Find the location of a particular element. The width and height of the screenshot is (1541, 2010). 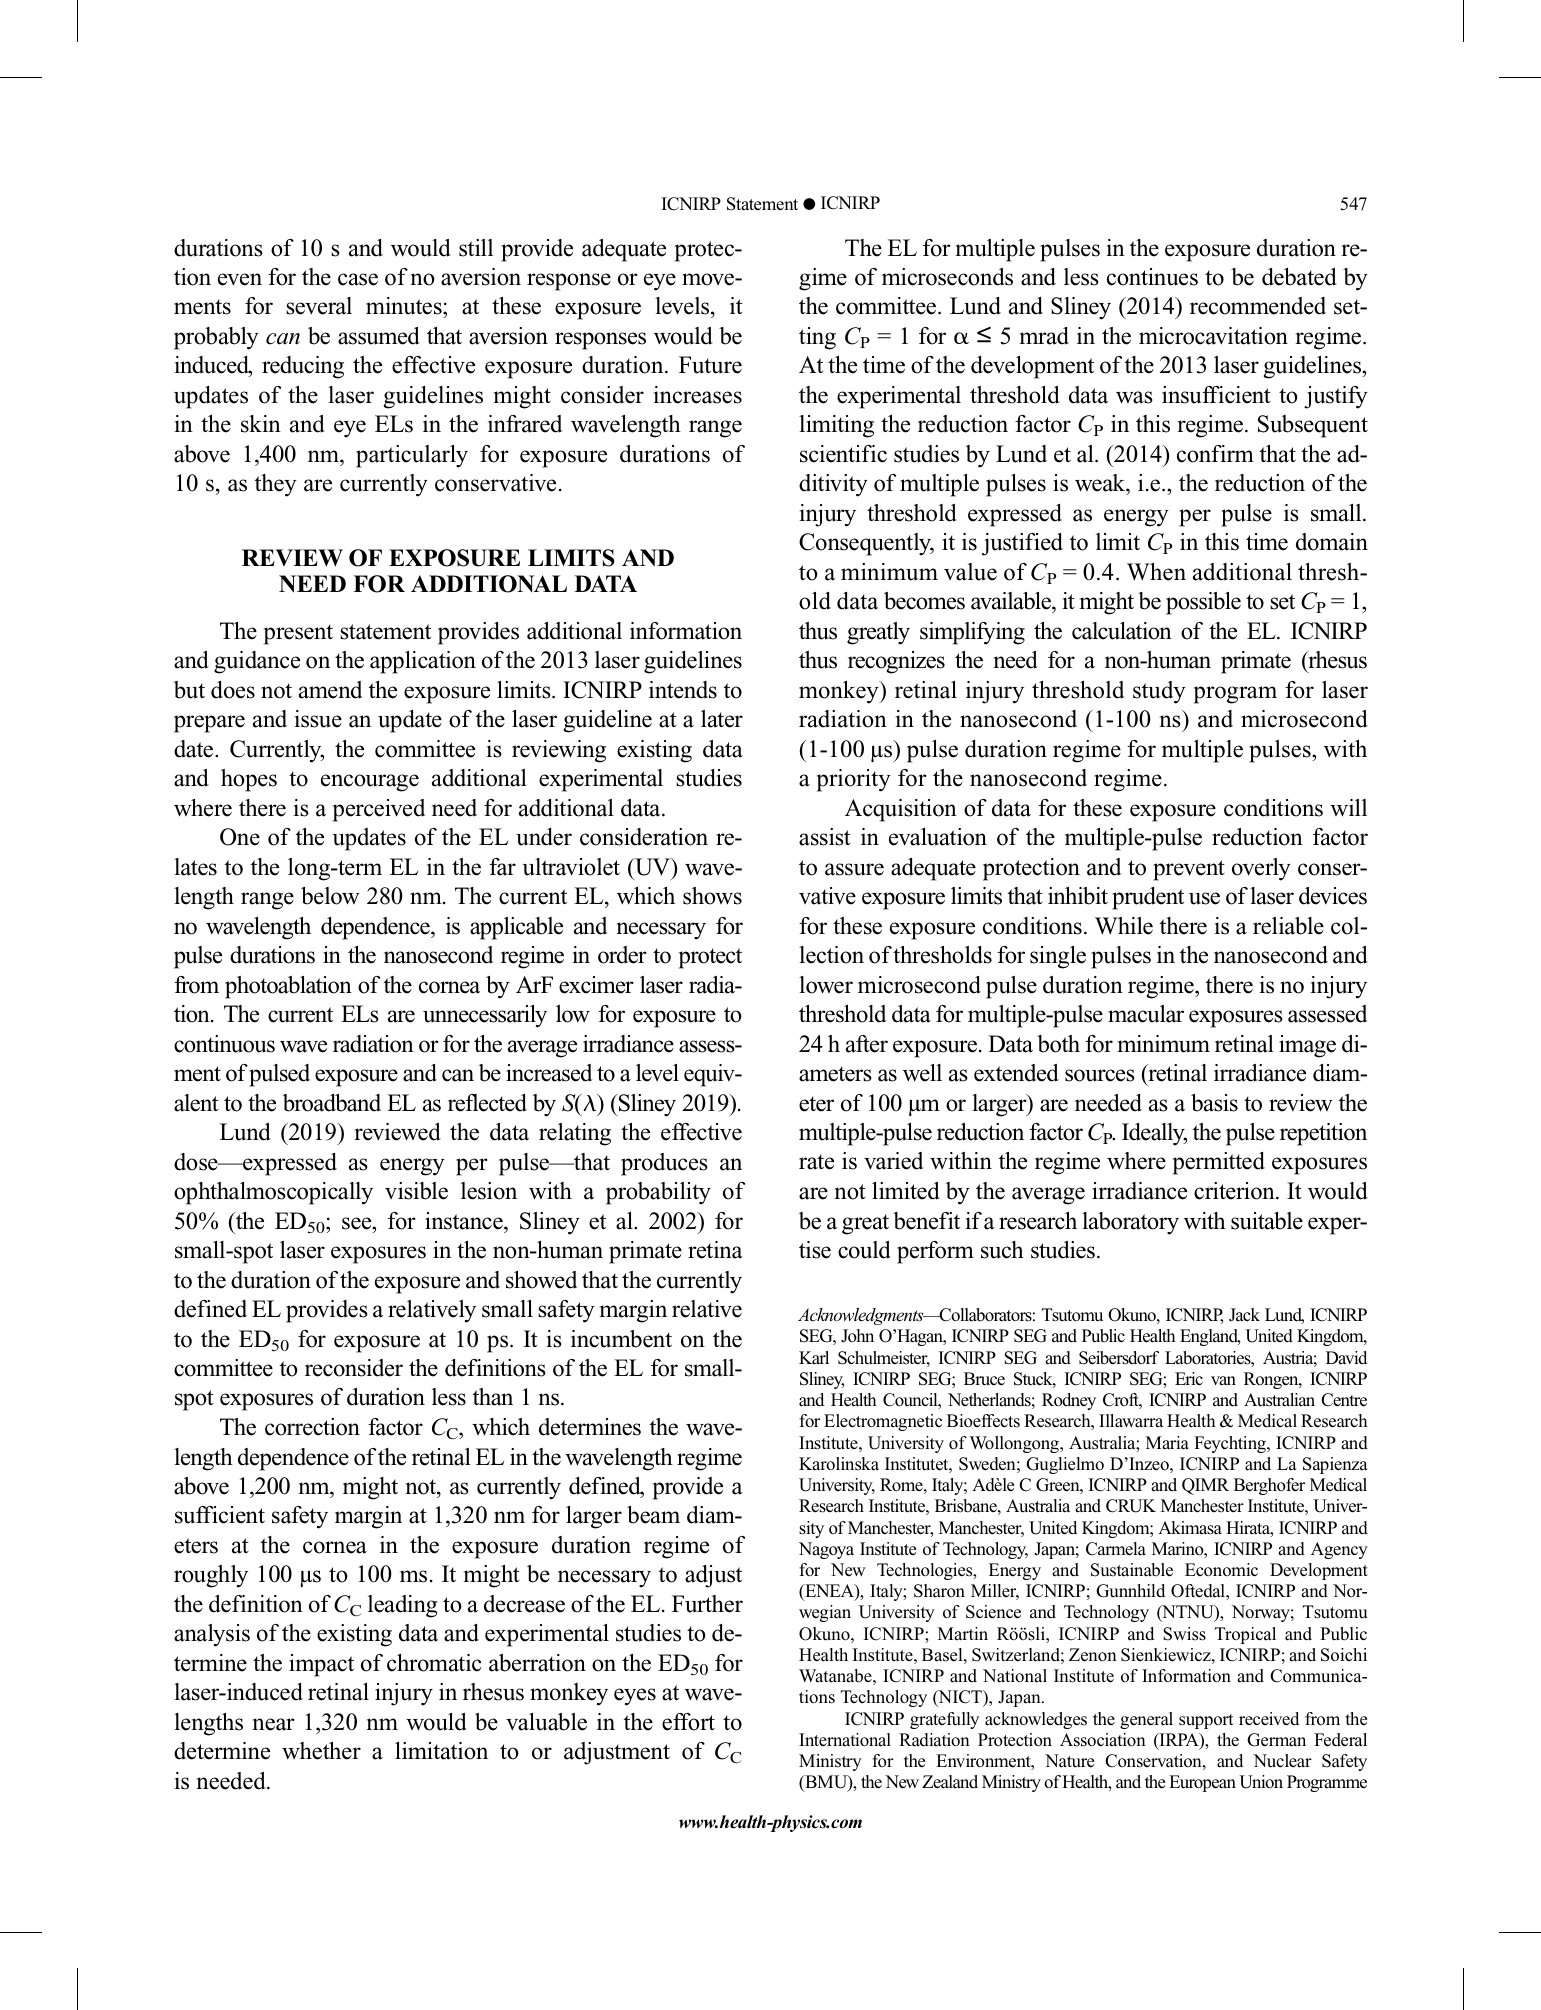

Future is located at coordinates (710, 365).
